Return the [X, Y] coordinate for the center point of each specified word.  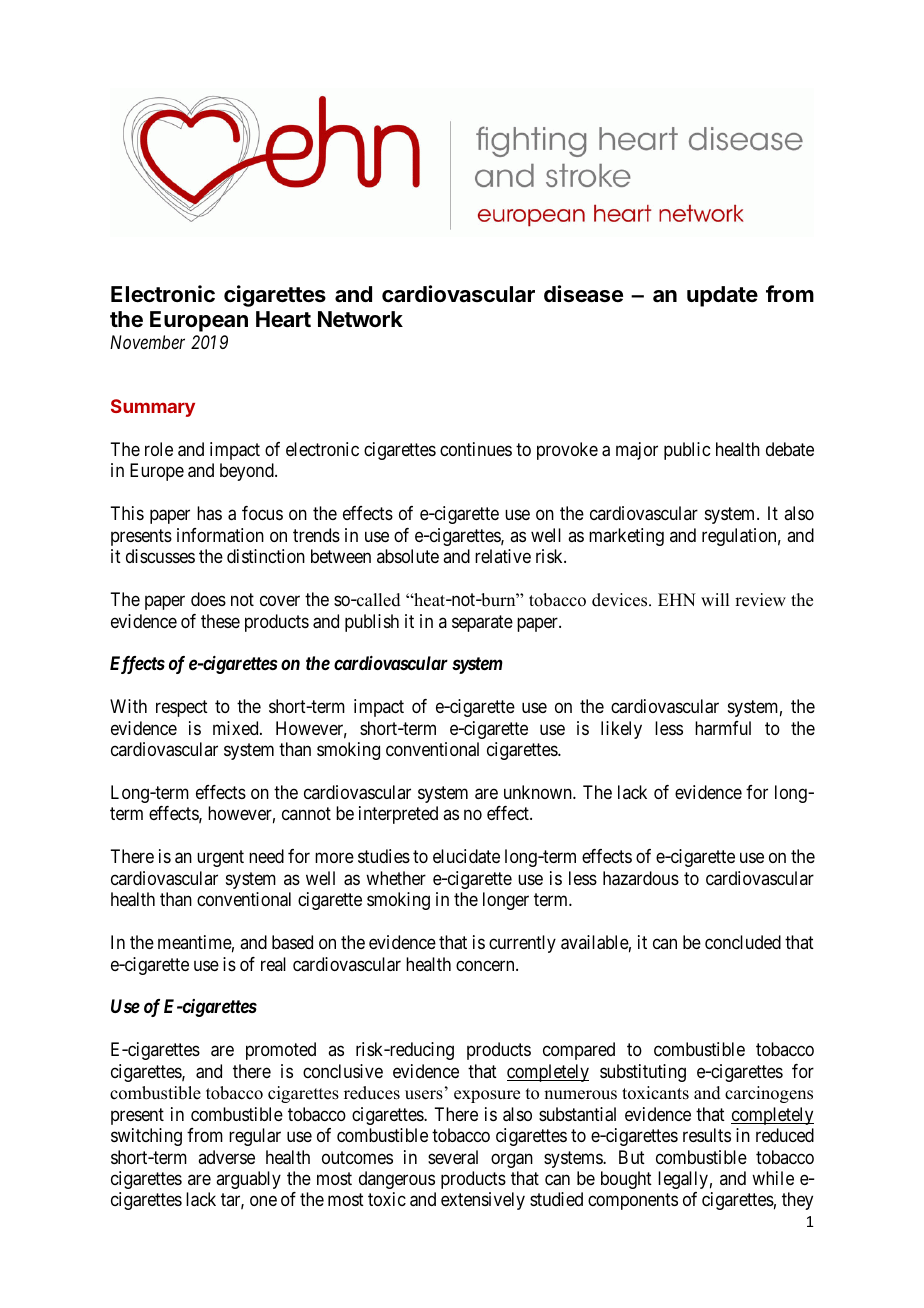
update [722, 296]
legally [683, 1180]
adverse [226, 1157]
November [147, 342]
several [453, 1157]
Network [360, 319]
